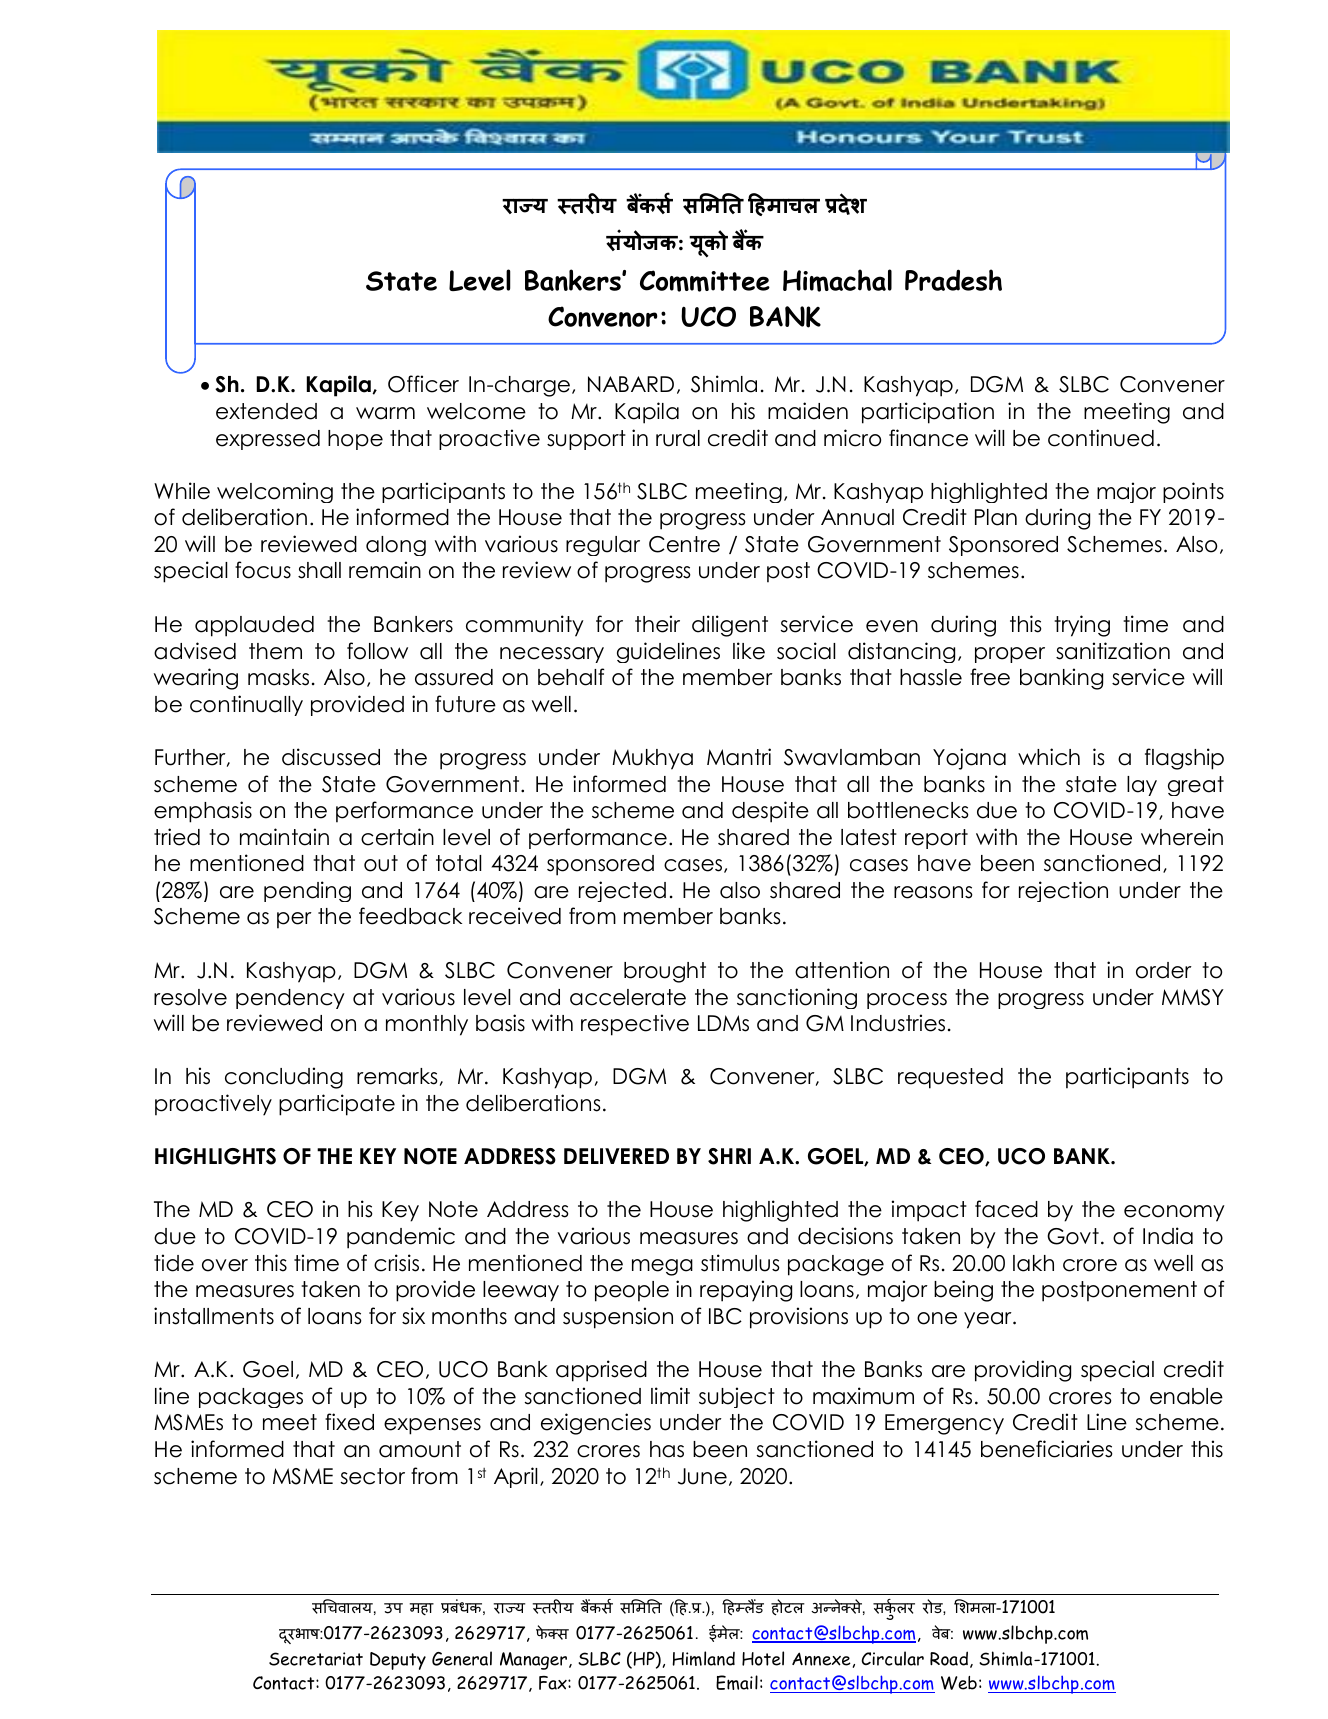  Describe the element at coordinates (953, 280) in the document. I see `Pradesh` at that location.
